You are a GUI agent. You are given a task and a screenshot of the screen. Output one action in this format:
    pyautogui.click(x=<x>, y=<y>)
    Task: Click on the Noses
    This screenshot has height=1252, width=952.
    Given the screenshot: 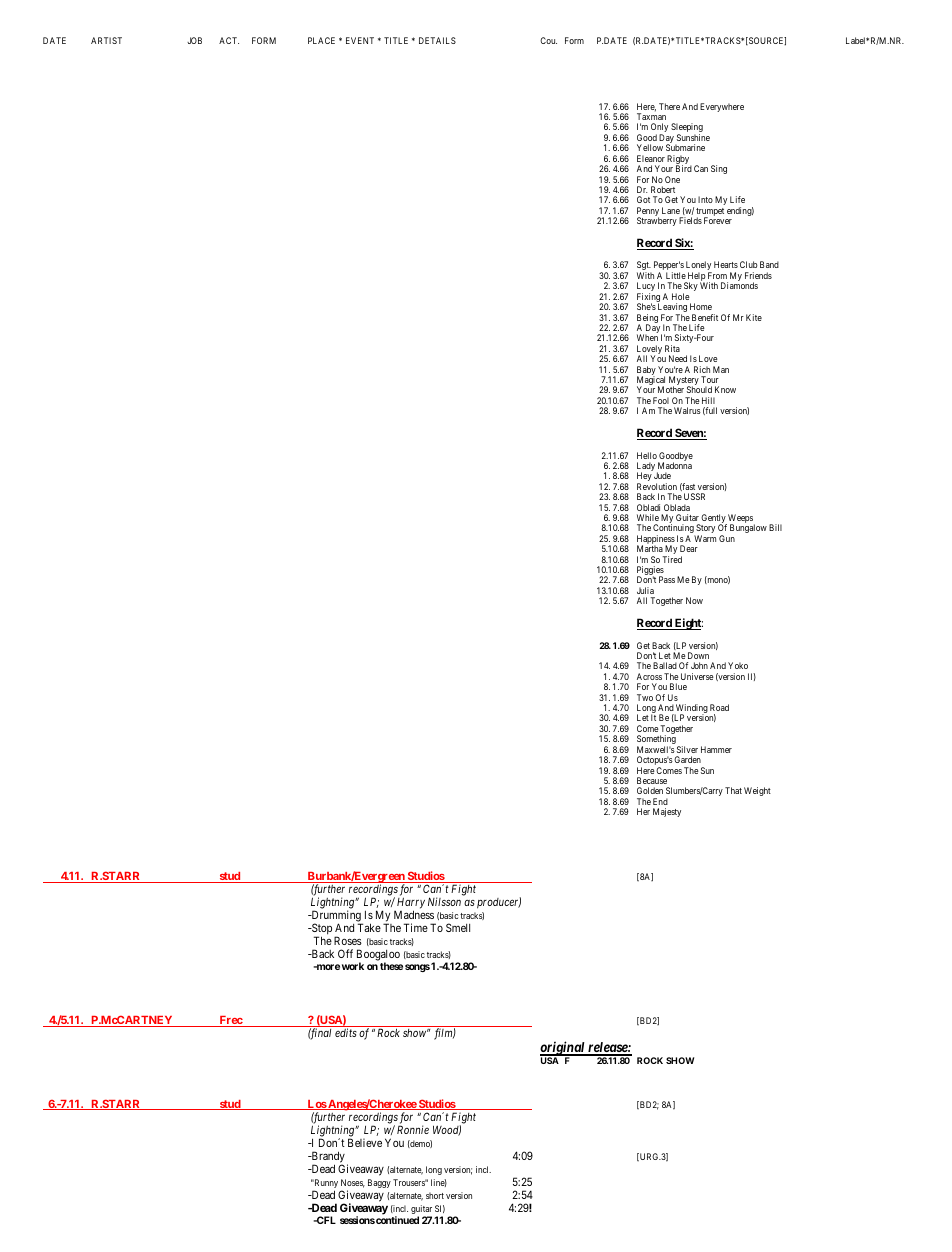 What is the action you would take?
    pyautogui.click(x=353, y=1183)
